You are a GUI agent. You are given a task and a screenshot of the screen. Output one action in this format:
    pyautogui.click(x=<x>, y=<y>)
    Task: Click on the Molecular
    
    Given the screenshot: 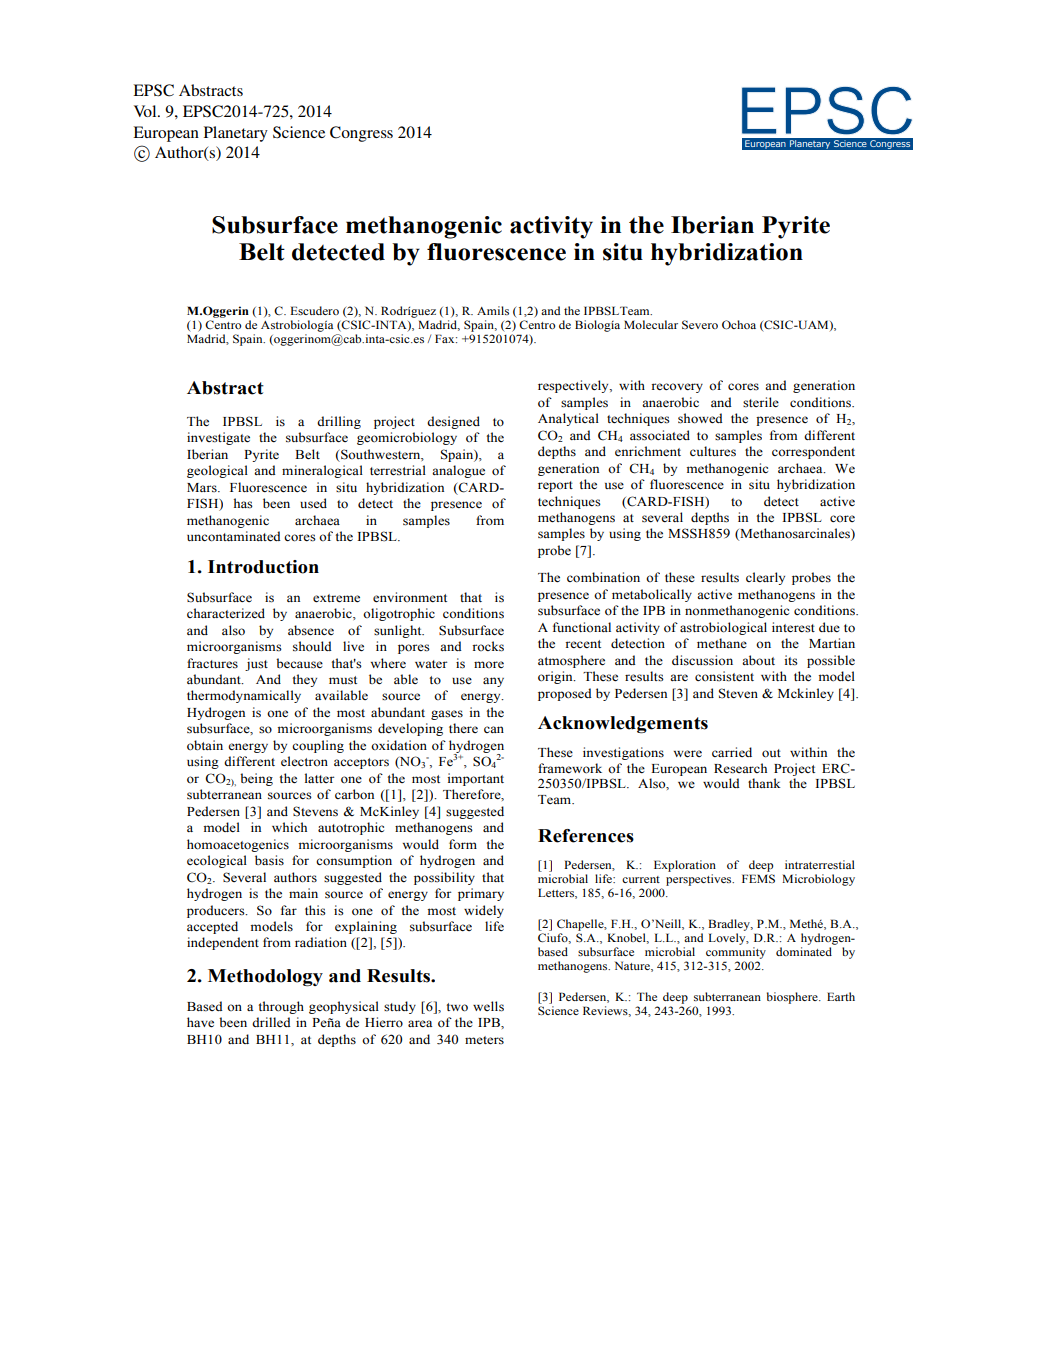 What is the action you would take?
    pyautogui.click(x=651, y=324)
